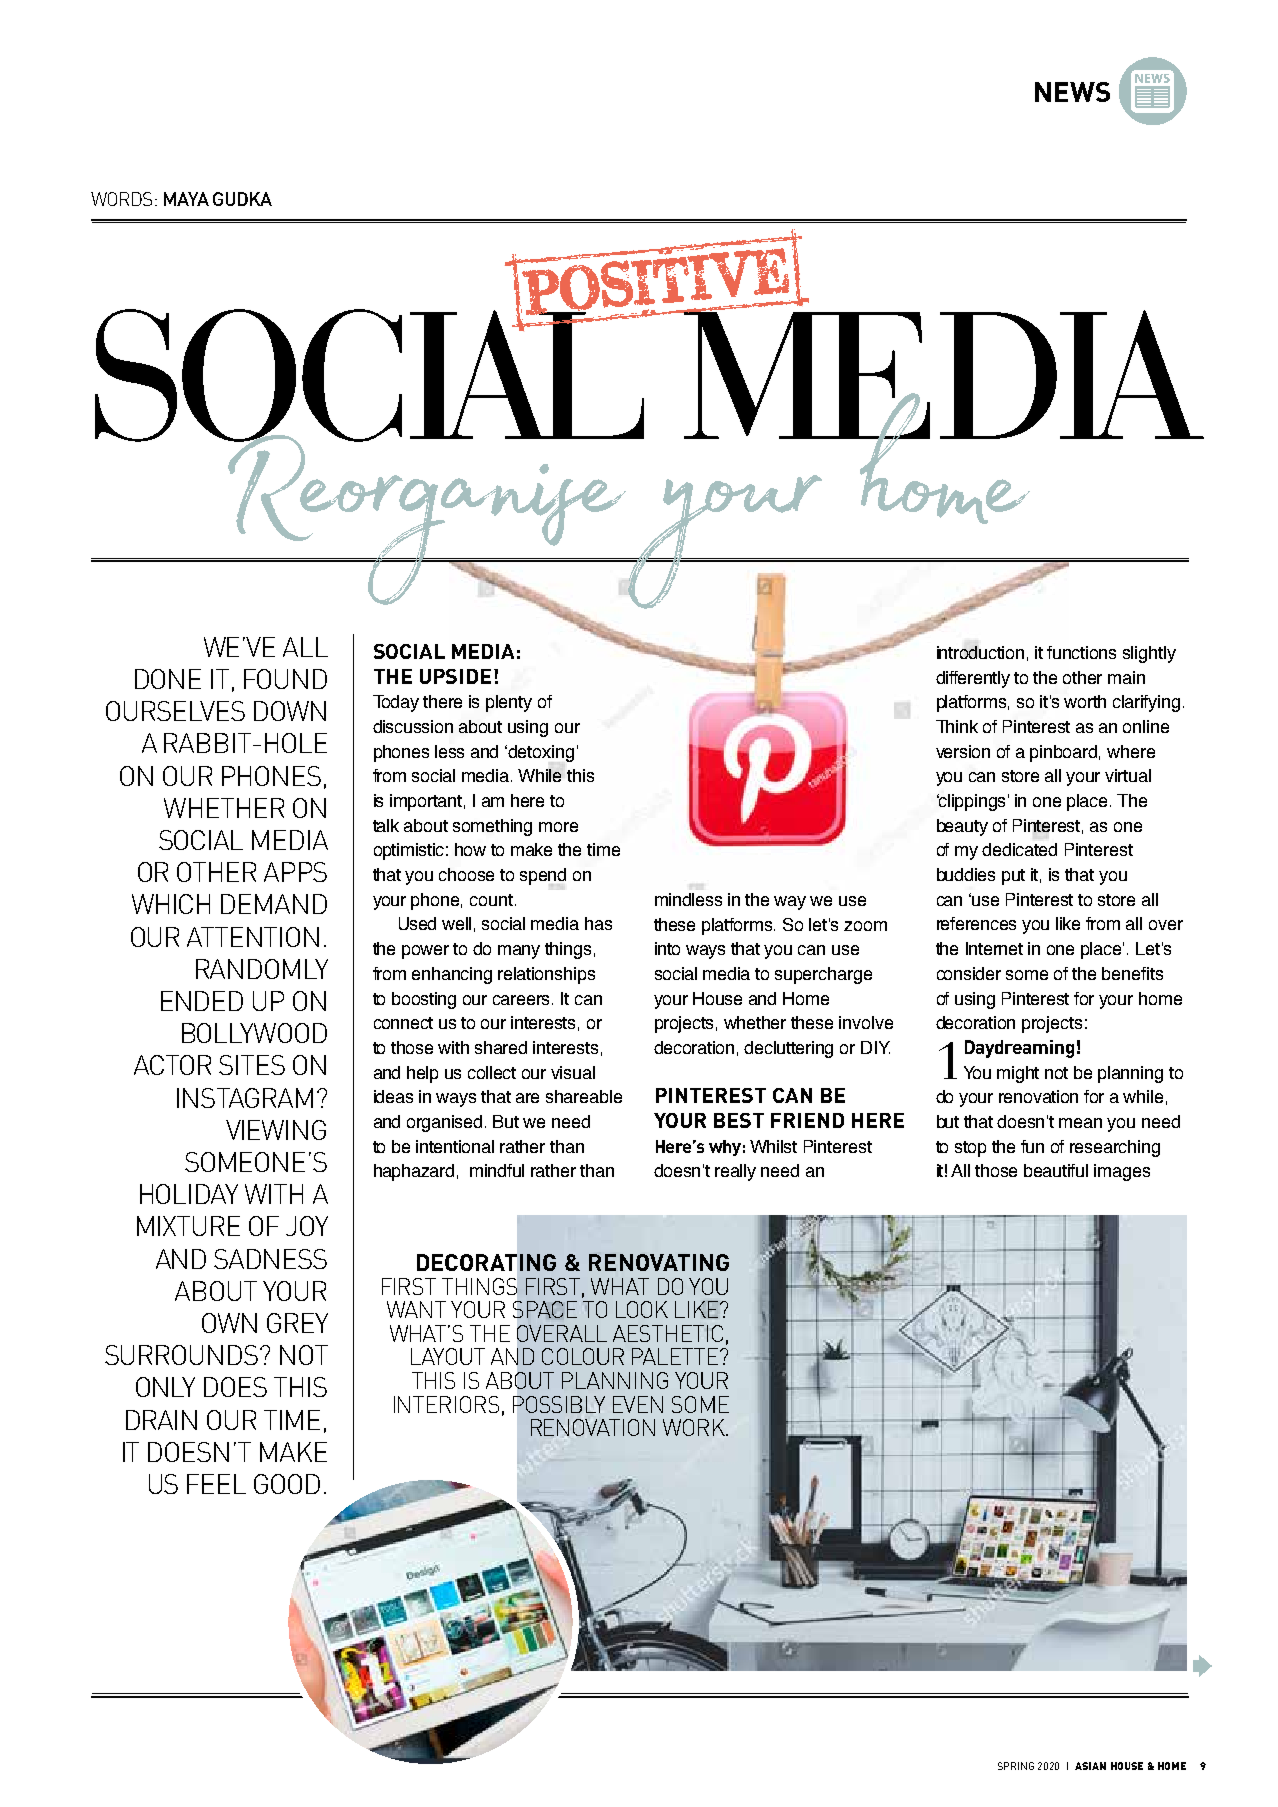  What do you see at coordinates (973, 679) in the screenshot?
I see `differently` at bounding box center [973, 679].
